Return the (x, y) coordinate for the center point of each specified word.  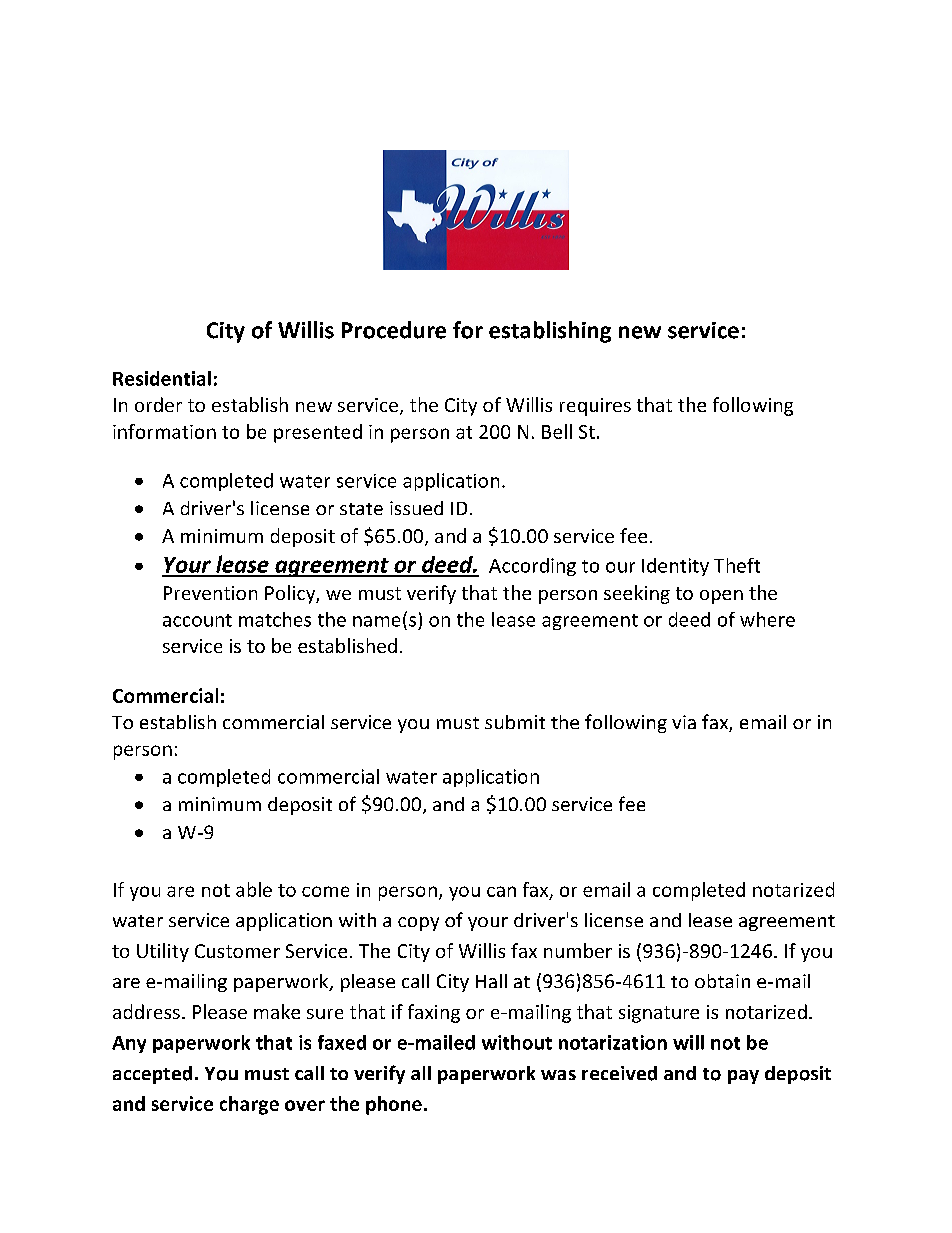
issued (416, 508)
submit (515, 722)
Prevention (210, 593)
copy (418, 924)
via (684, 722)
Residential (162, 378)
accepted (152, 1075)
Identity (675, 567)
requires (595, 407)
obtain (722, 981)
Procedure (394, 330)
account (197, 620)
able (254, 889)
